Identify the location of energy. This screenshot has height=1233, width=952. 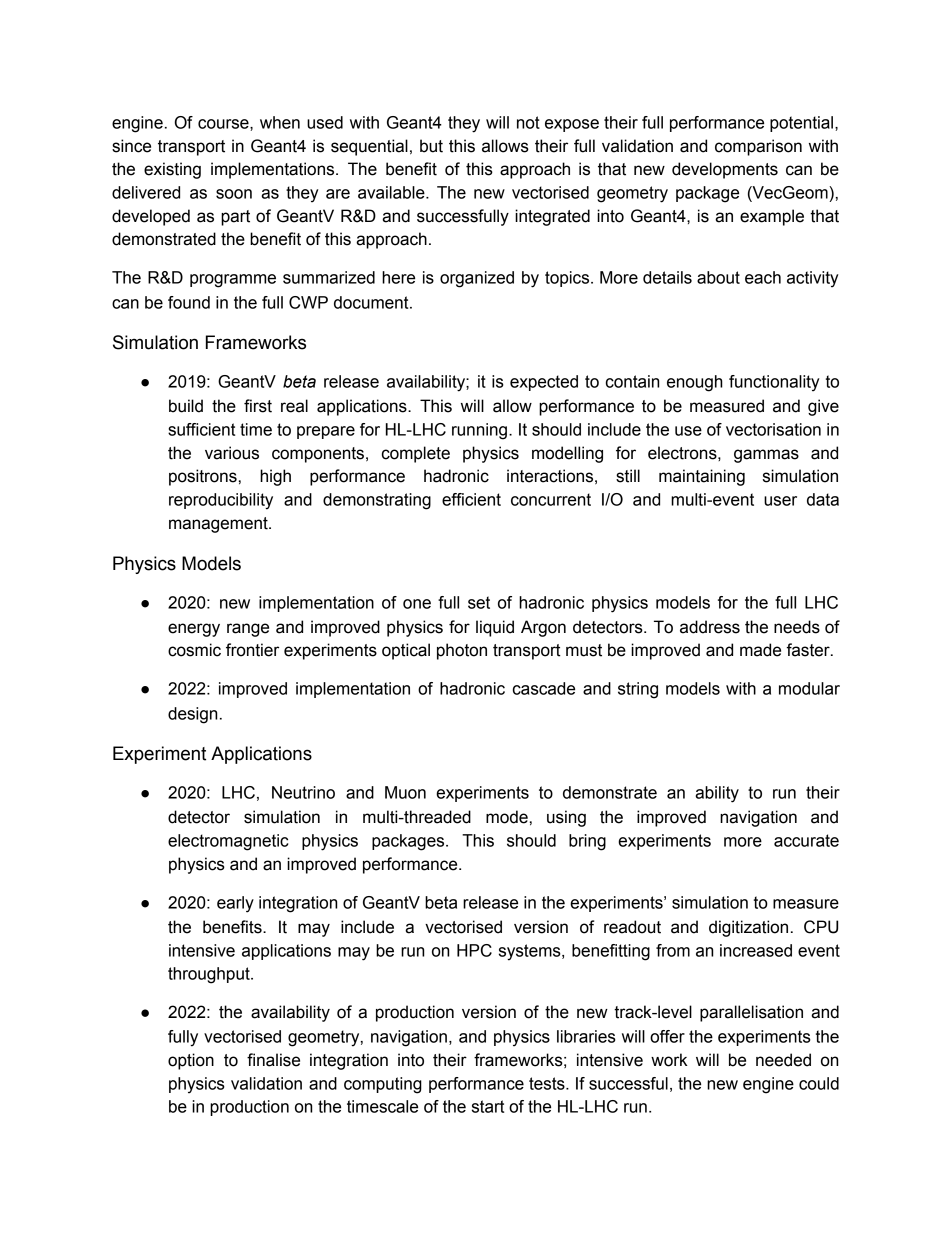
(194, 630).
